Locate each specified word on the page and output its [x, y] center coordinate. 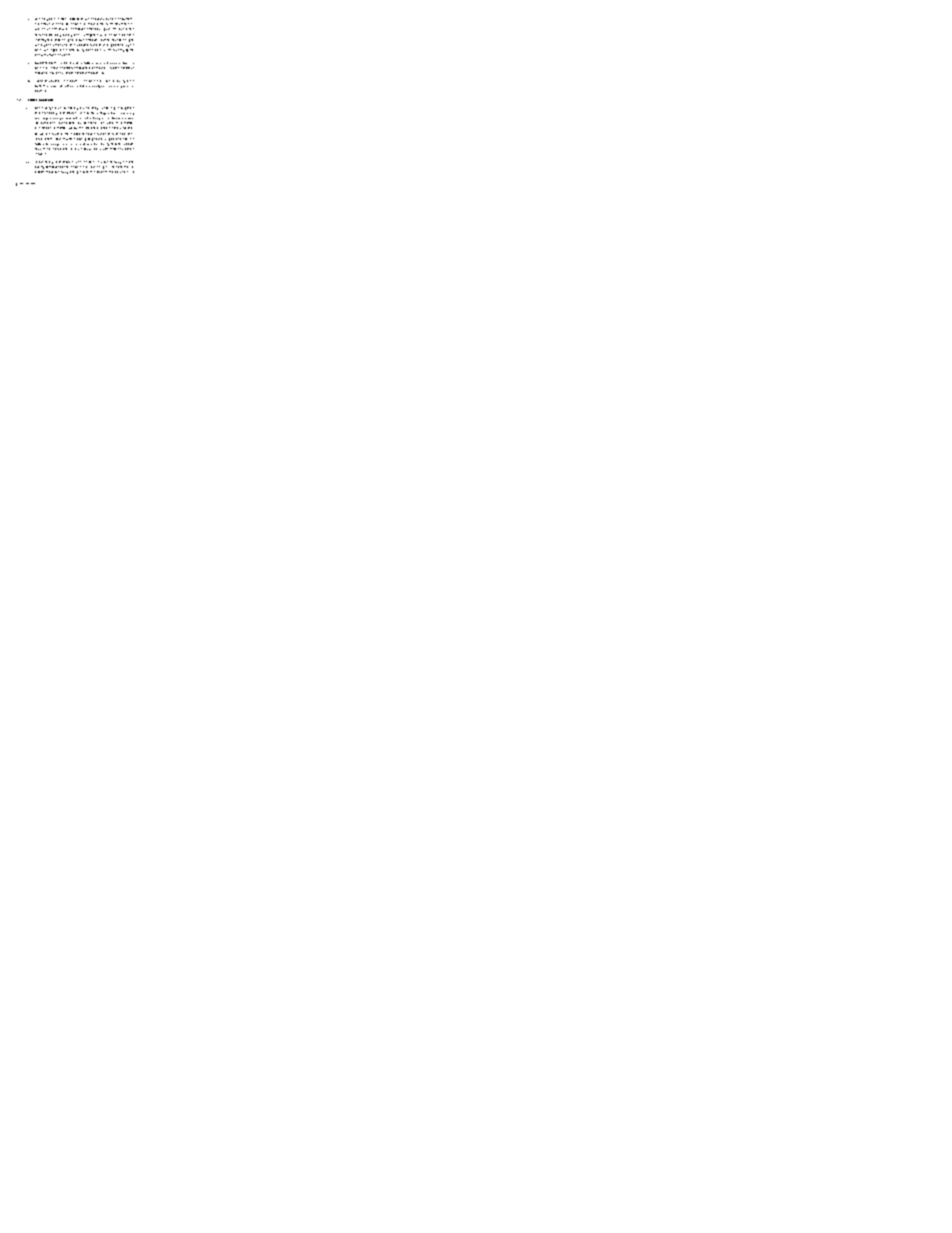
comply [97, 86]
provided [54, 81]
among [74, 172]
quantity [39, 169]
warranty [117, 87]
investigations [91, 35]
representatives [114, 26]
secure [46, 24]
